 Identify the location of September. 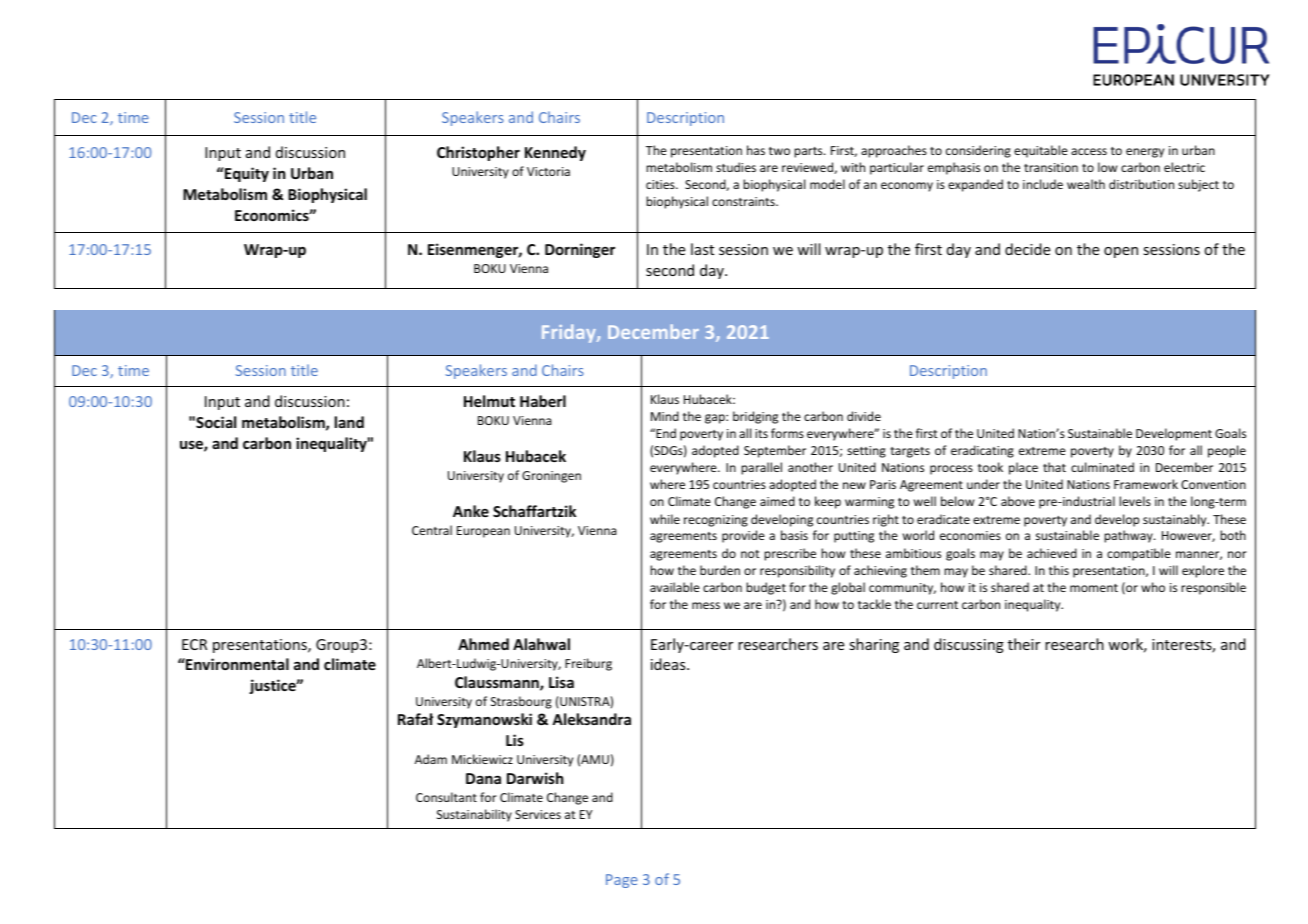
(775, 451).
